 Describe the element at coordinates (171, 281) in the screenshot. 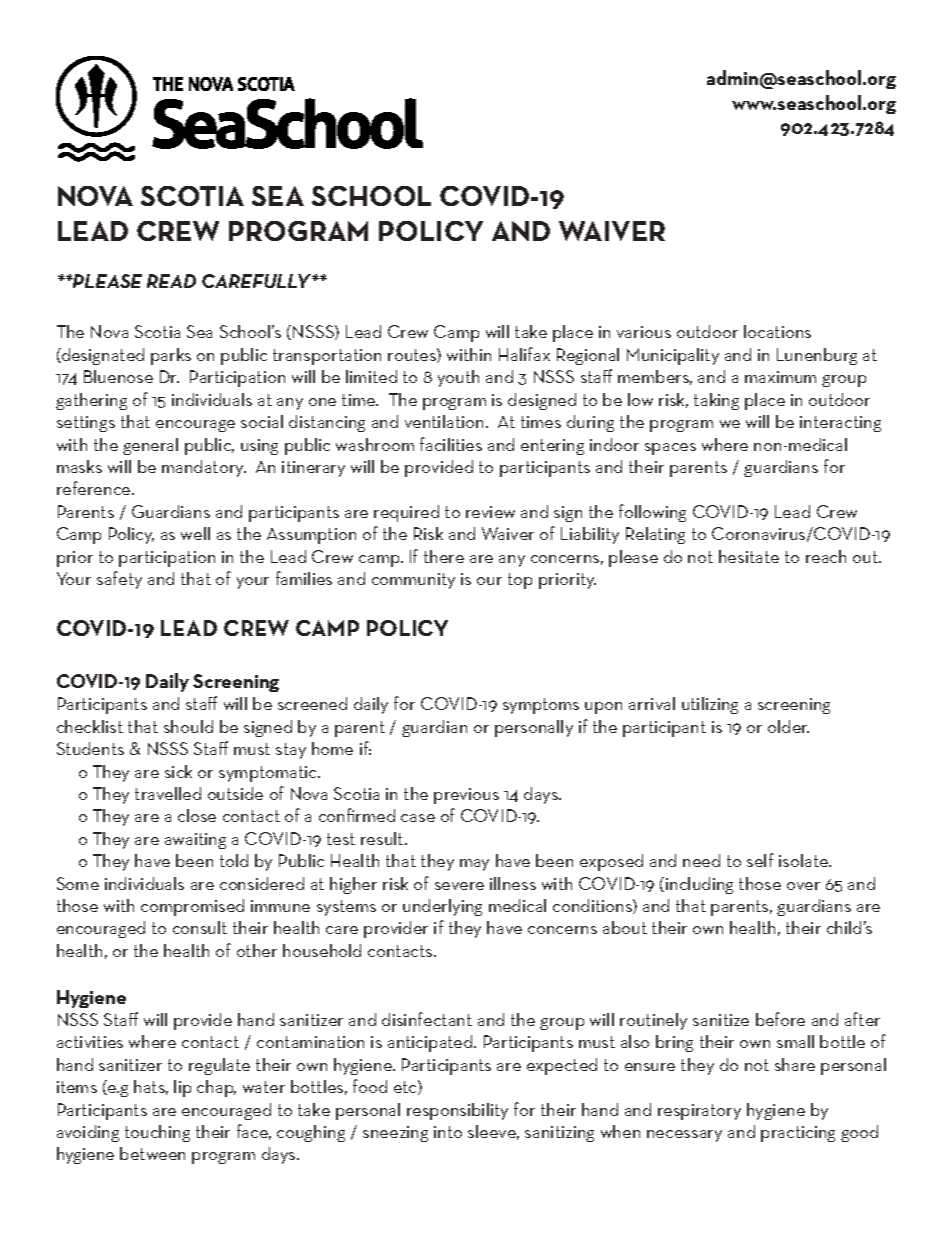

I see `READ` at that location.
